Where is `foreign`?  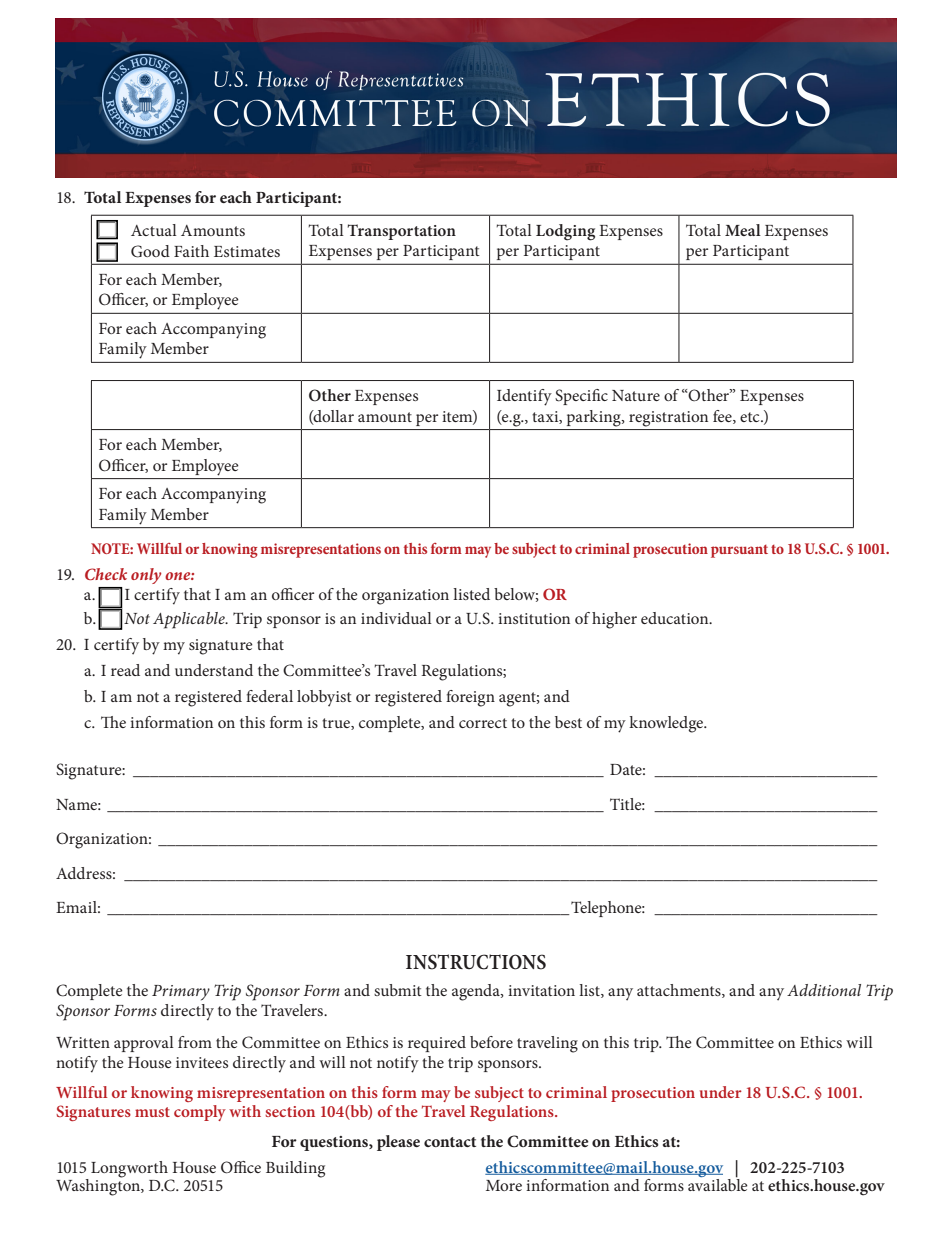
foreign is located at coordinates (470, 698).
